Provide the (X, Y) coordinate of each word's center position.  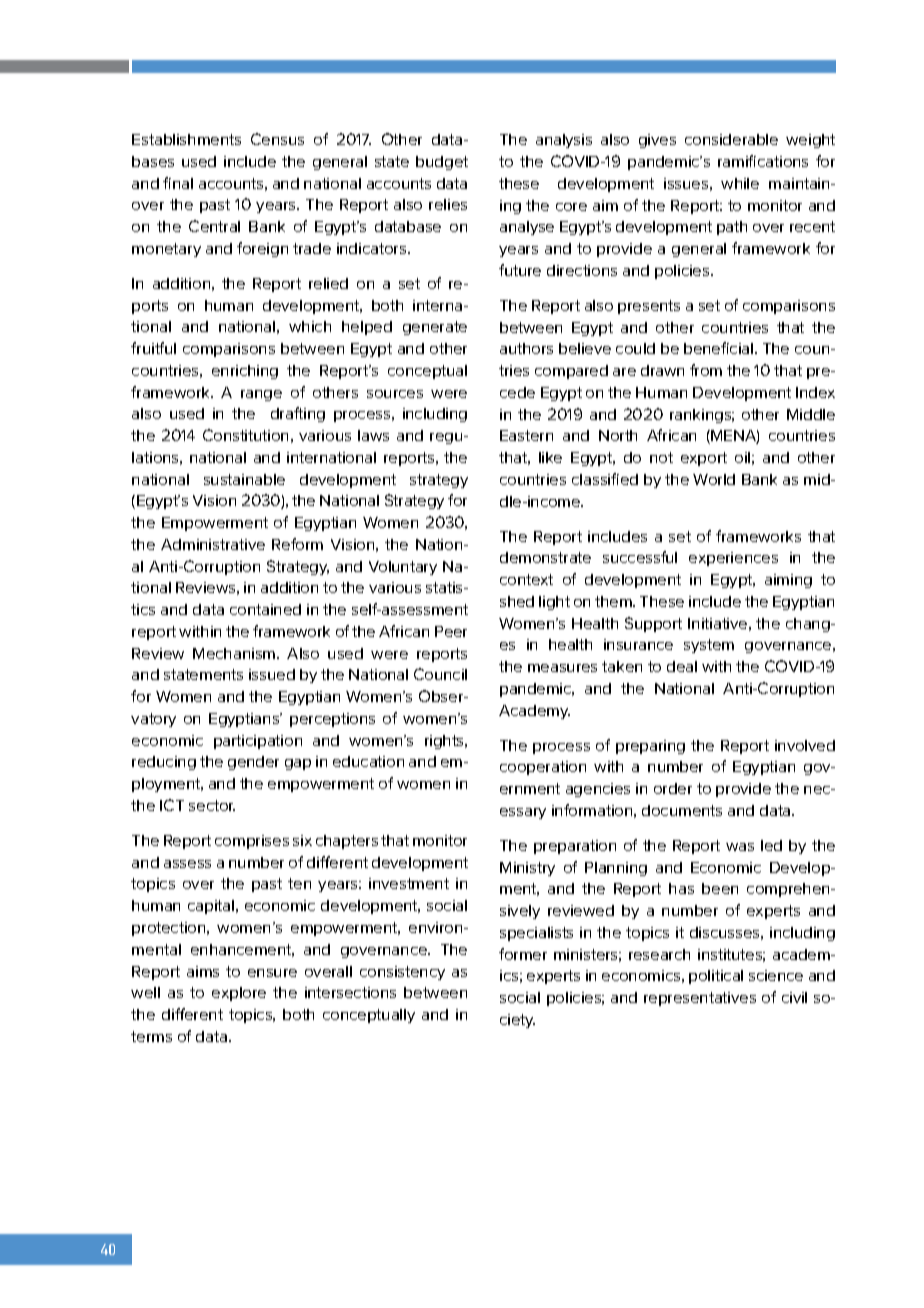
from (706, 370)
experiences (733, 559)
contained (265, 609)
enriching (245, 372)
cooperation (543, 768)
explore (239, 994)
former (523, 954)
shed (517, 601)
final (178, 183)
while (740, 183)
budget (442, 163)
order (673, 788)
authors (526, 348)
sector (212, 805)
